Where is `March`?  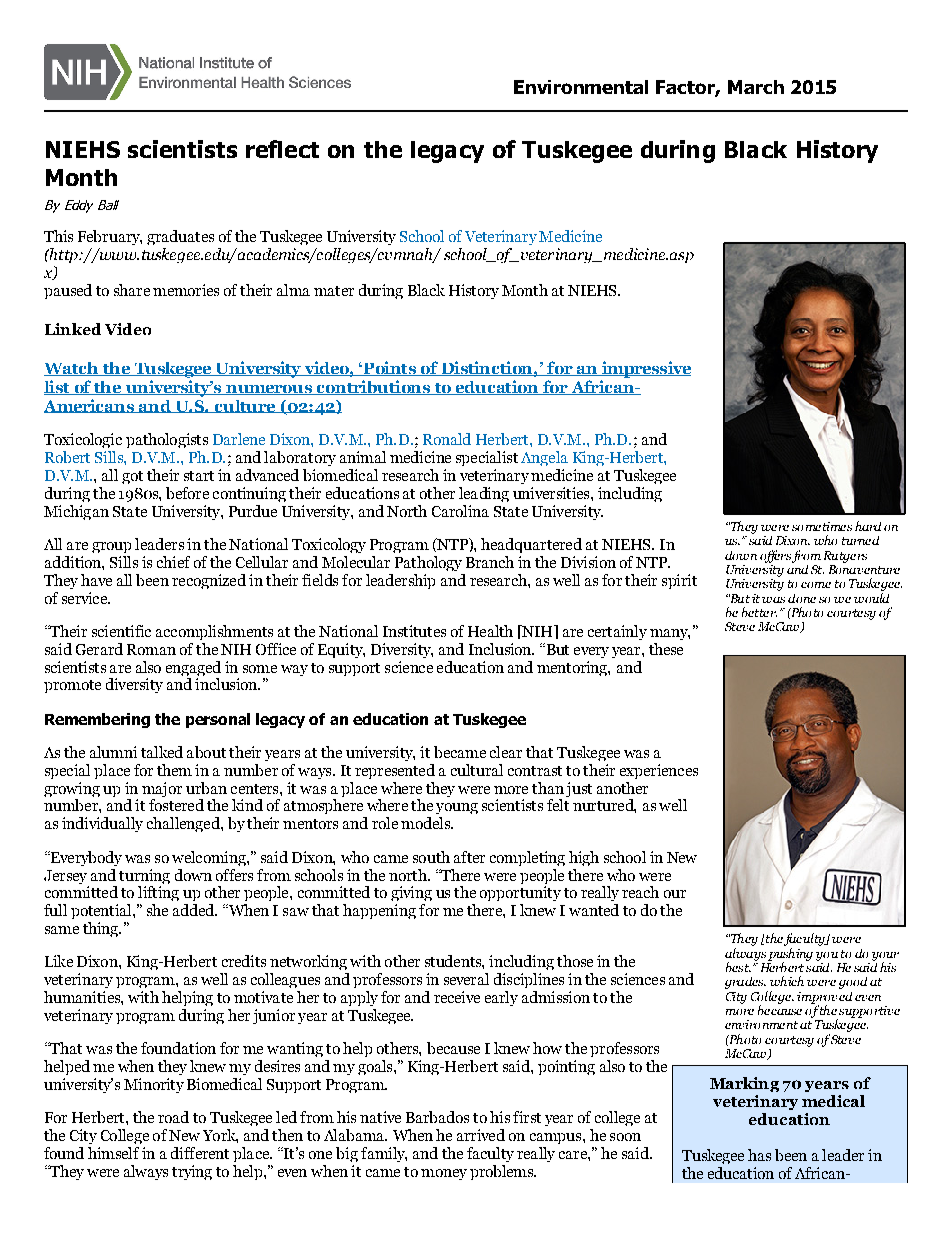 March is located at coordinates (756, 87).
